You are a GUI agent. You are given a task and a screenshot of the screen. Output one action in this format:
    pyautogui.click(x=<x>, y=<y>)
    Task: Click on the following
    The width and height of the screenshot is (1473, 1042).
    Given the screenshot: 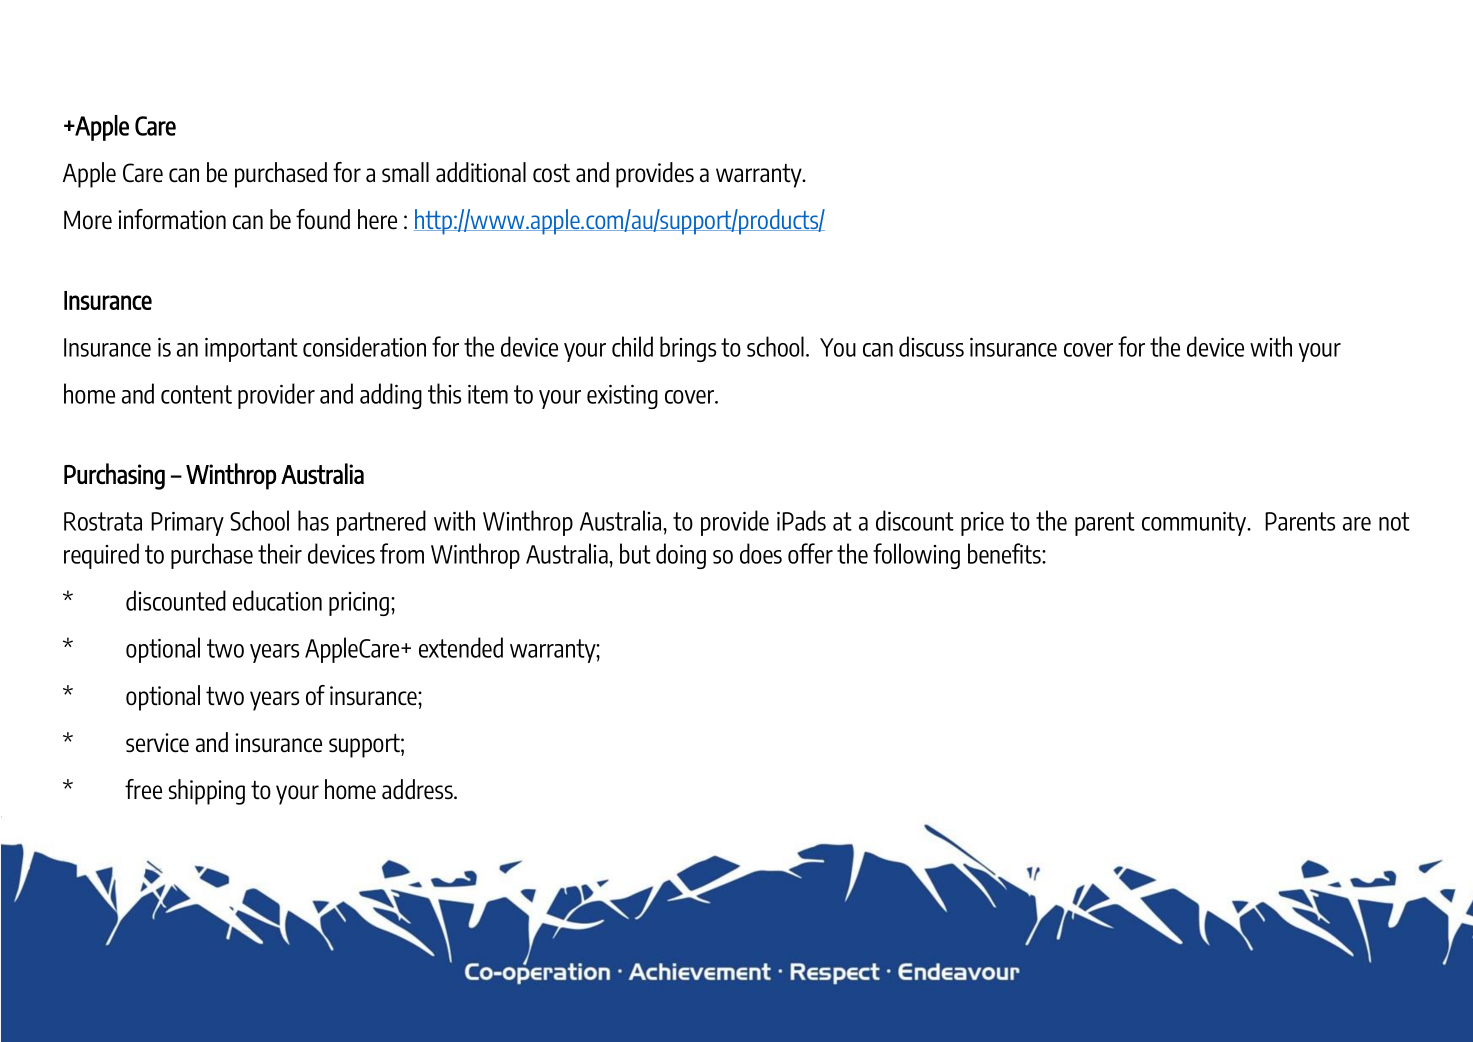 What is the action you would take?
    pyautogui.click(x=916, y=556)
